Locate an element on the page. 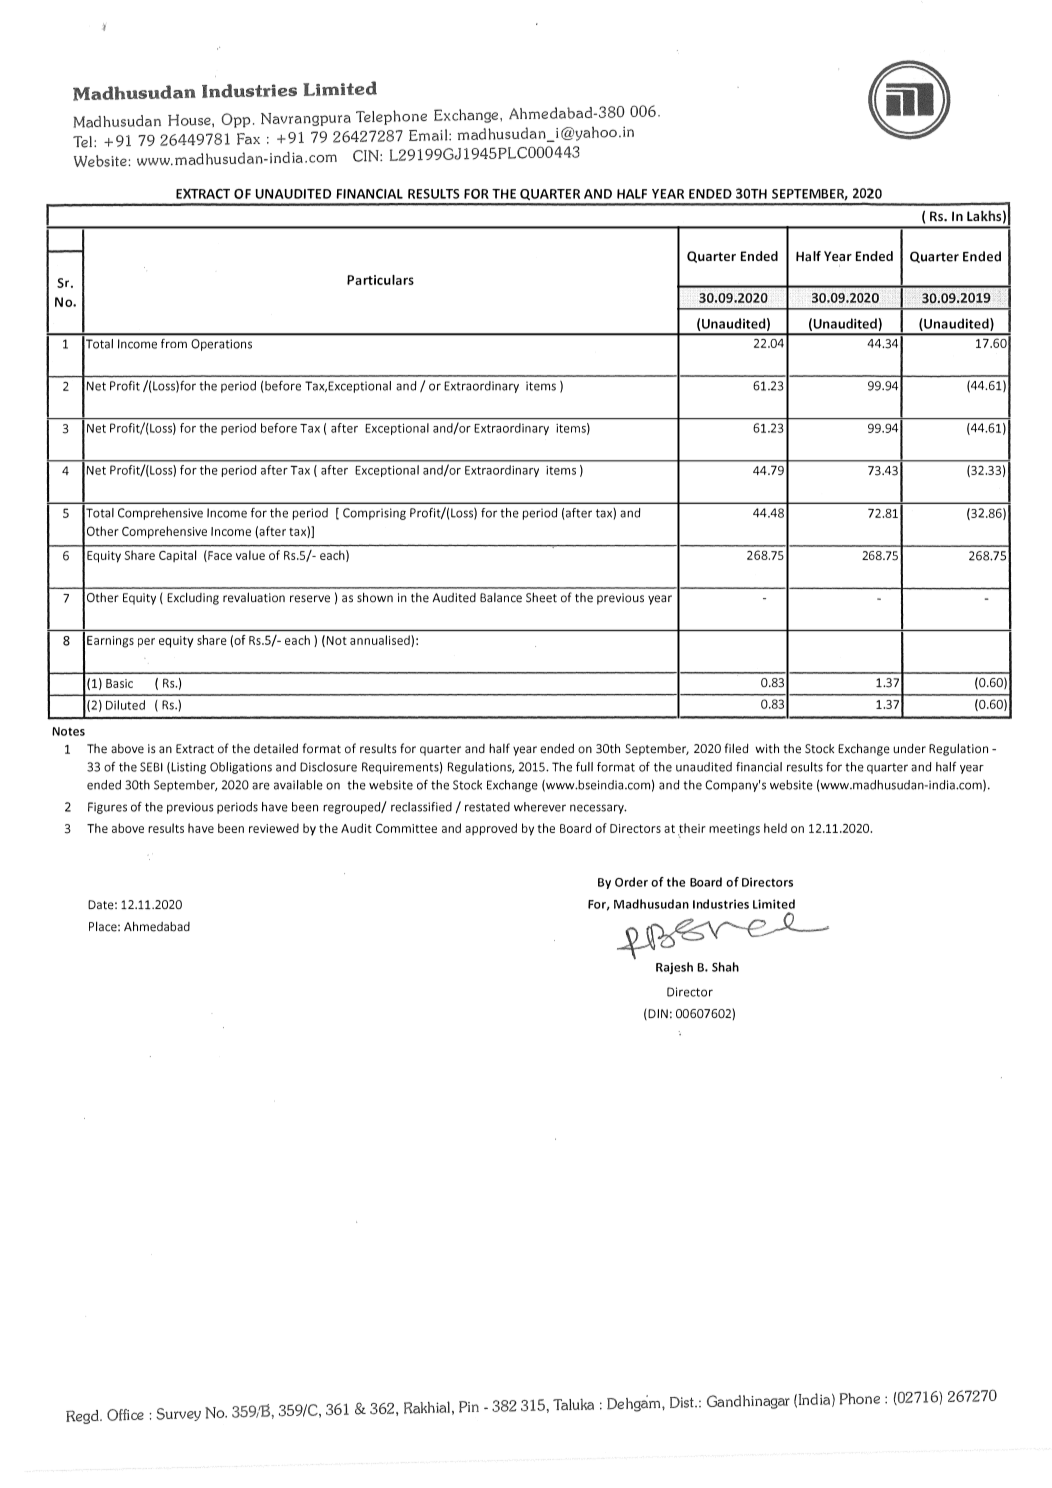  reviewed is located at coordinates (274, 828).
